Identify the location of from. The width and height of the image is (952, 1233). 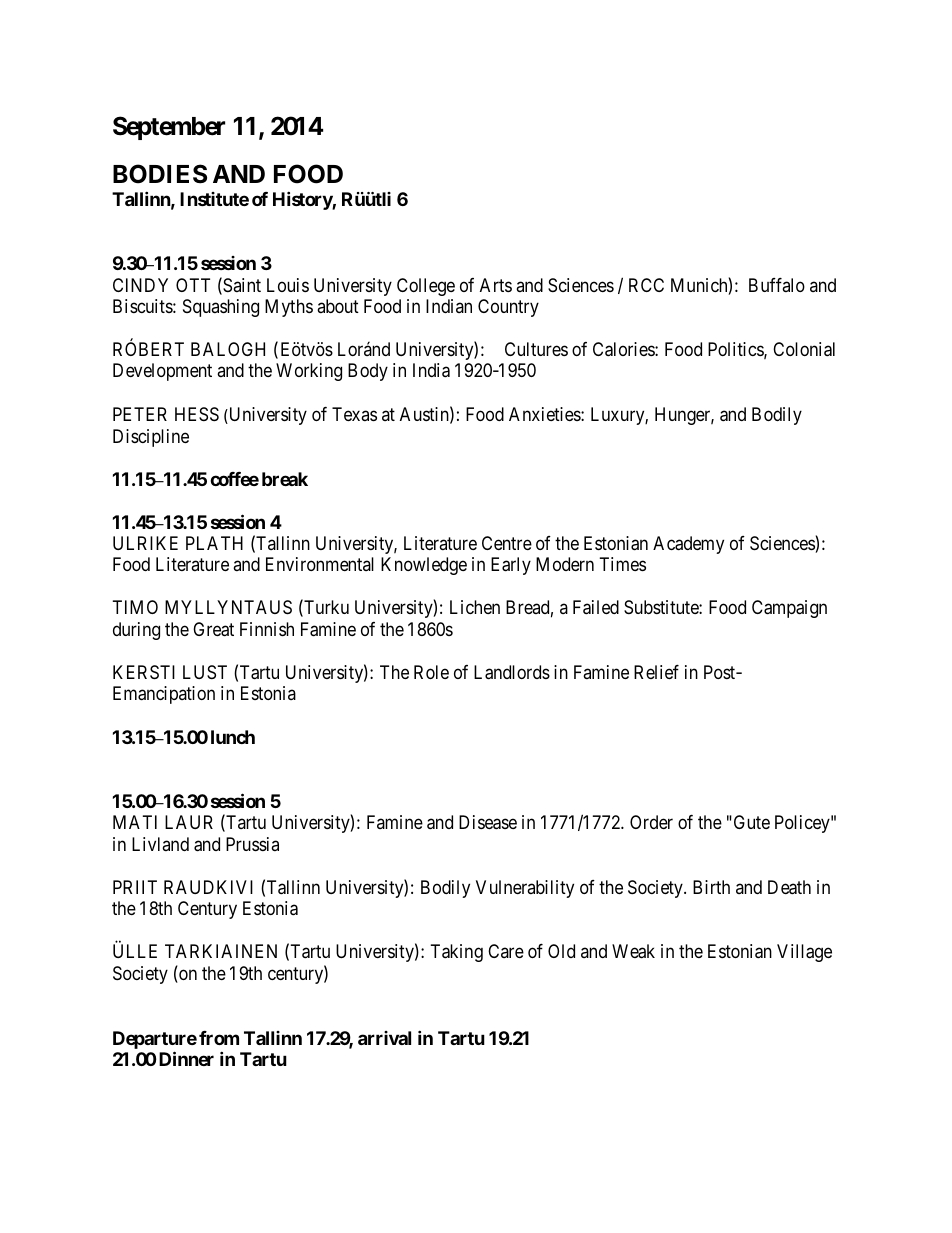
(219, 1038).
